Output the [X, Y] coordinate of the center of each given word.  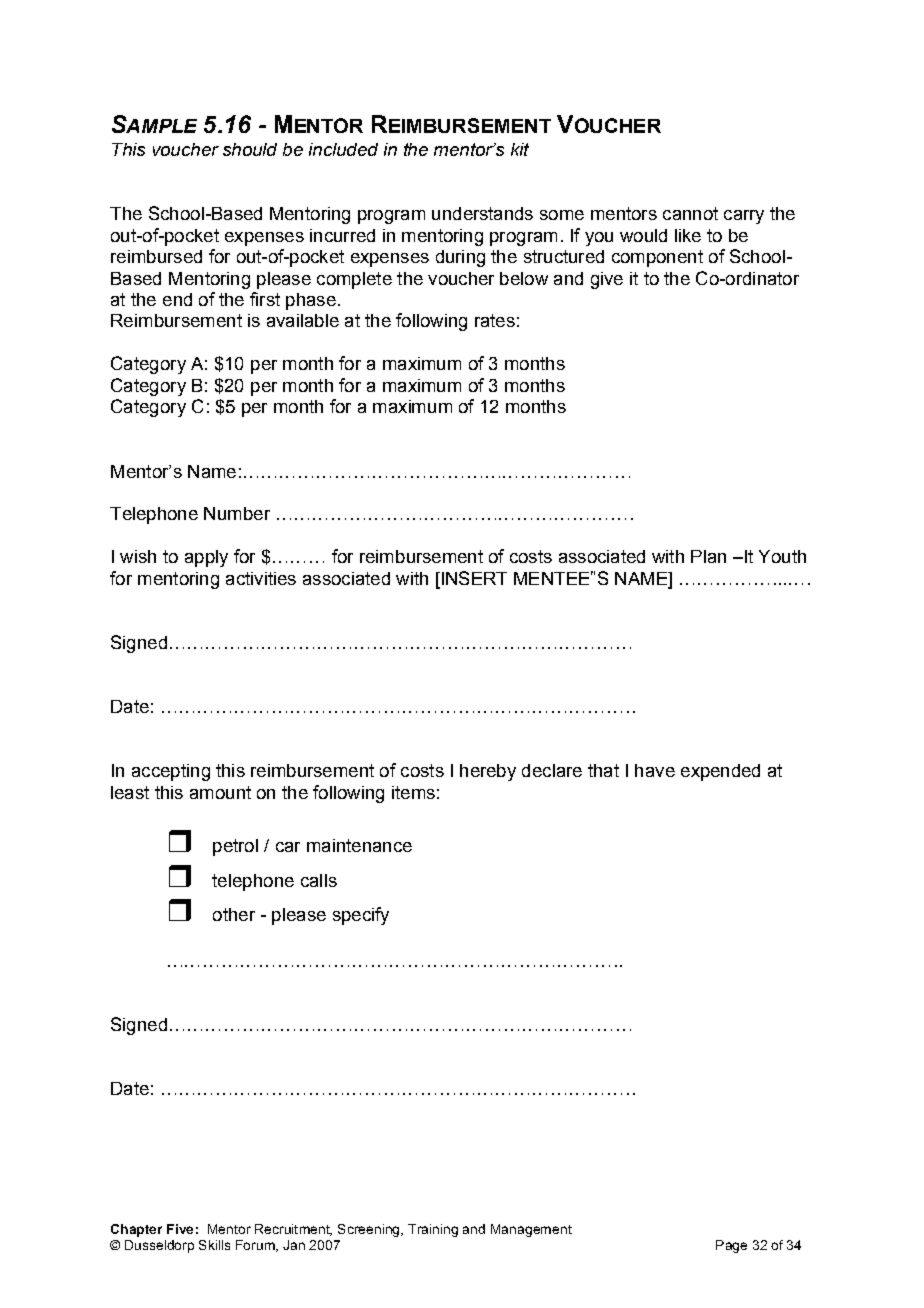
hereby [488, 772]
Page [731, 1246]
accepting [171, 772]
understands [482, 213]
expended [720, 772]
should [250, 149]
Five [180, 1229]
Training [433, 1230]
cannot [690, 213]
